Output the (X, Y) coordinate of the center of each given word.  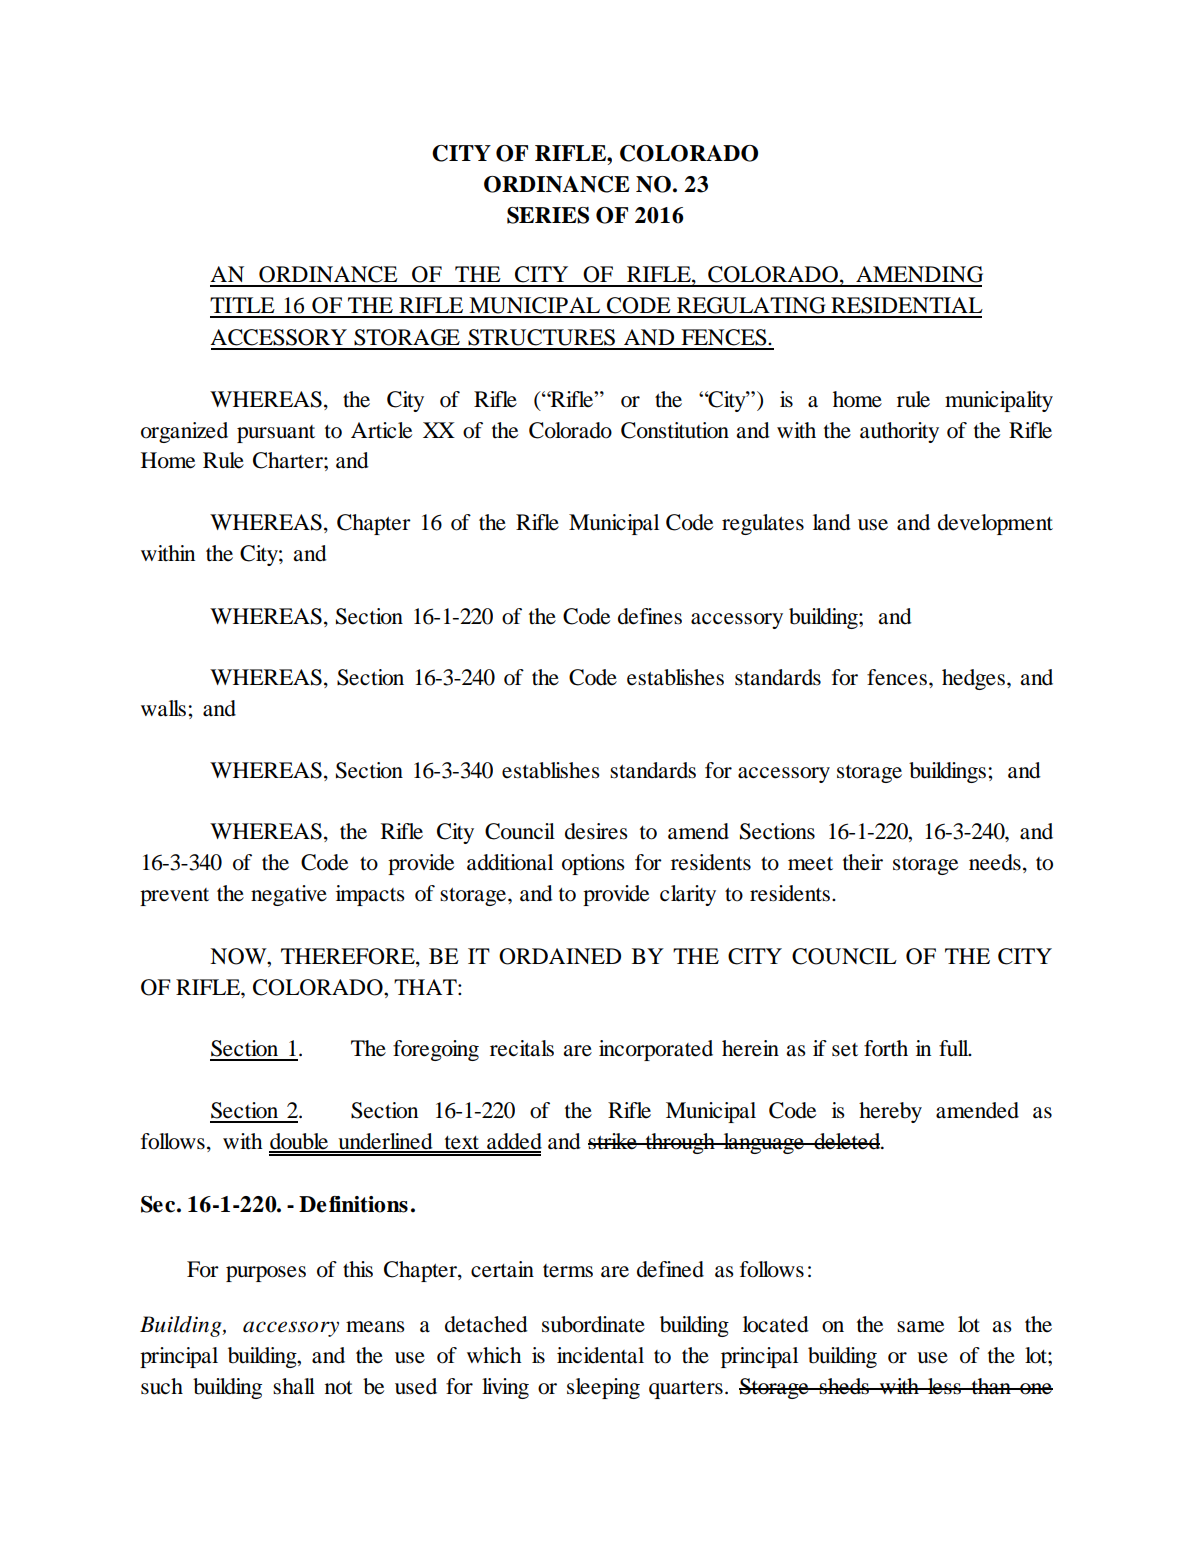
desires (596, 831)
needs (995, 862)
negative (289, 895)
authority (899, 432)
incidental (600, 1355)
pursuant (276, 434)
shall (294, 1386)
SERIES (548, 215)
